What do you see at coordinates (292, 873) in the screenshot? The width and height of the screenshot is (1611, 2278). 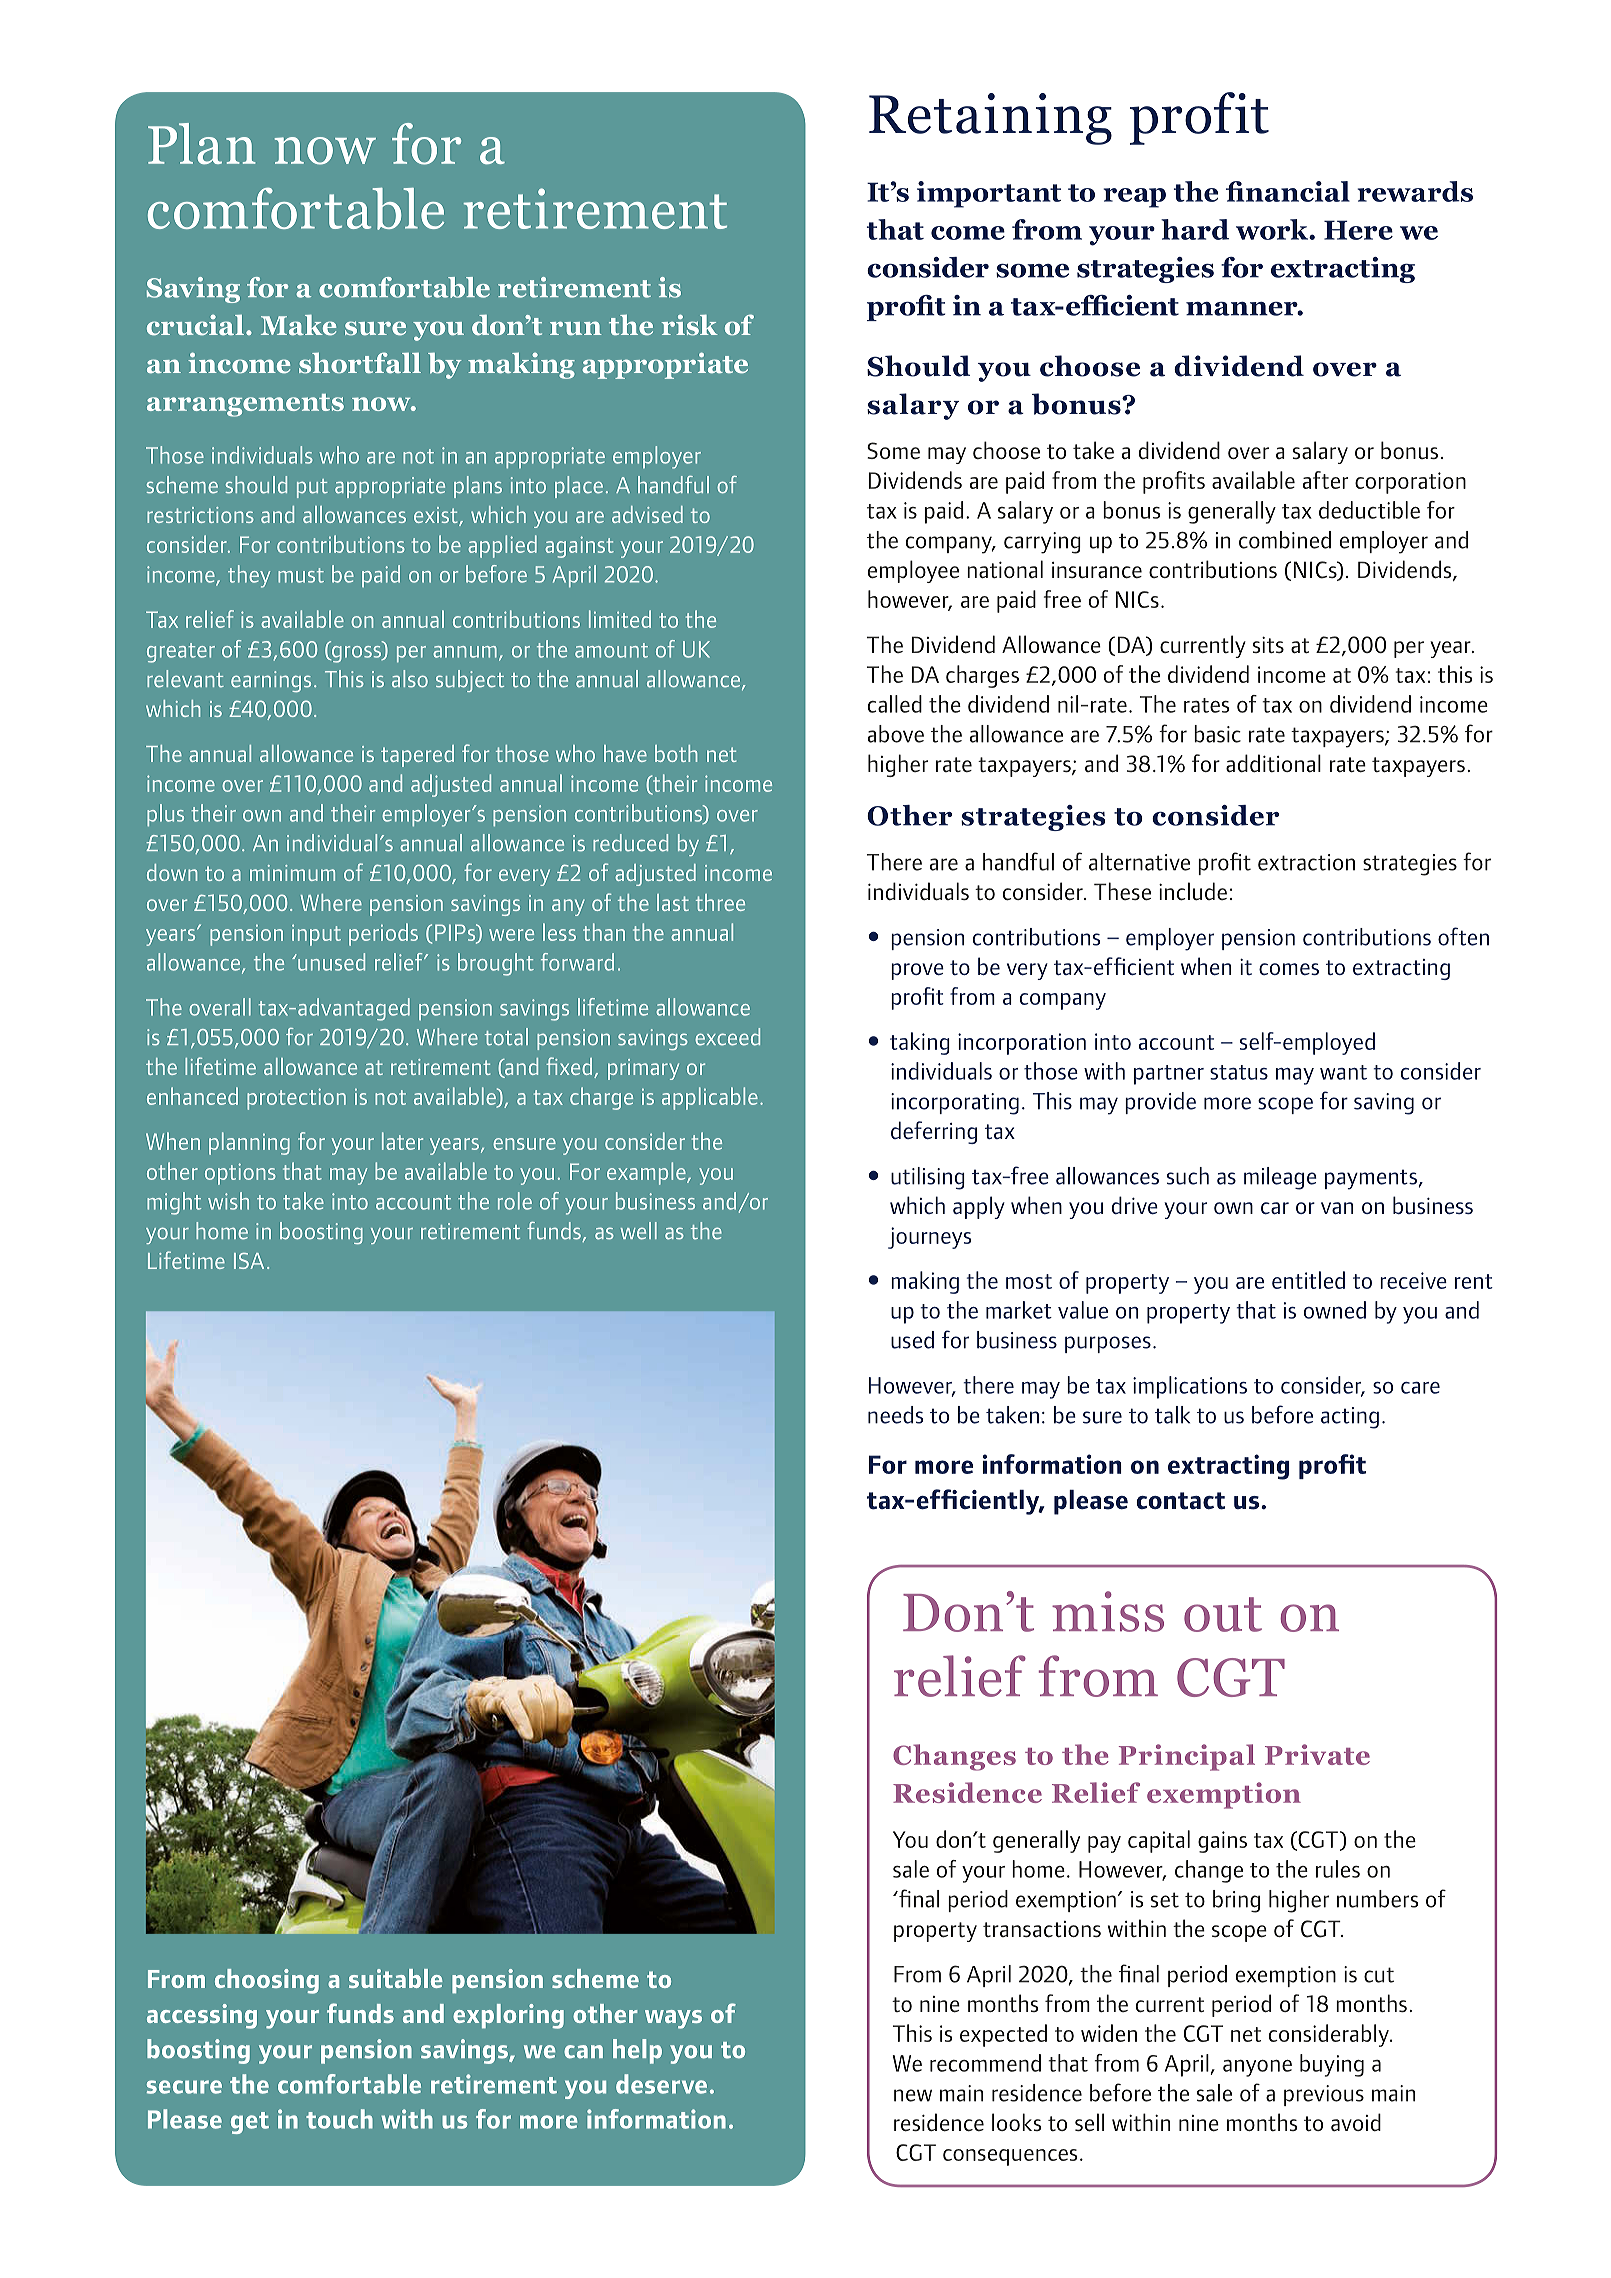 I see `minimum` at bounding box center [292, 873].
